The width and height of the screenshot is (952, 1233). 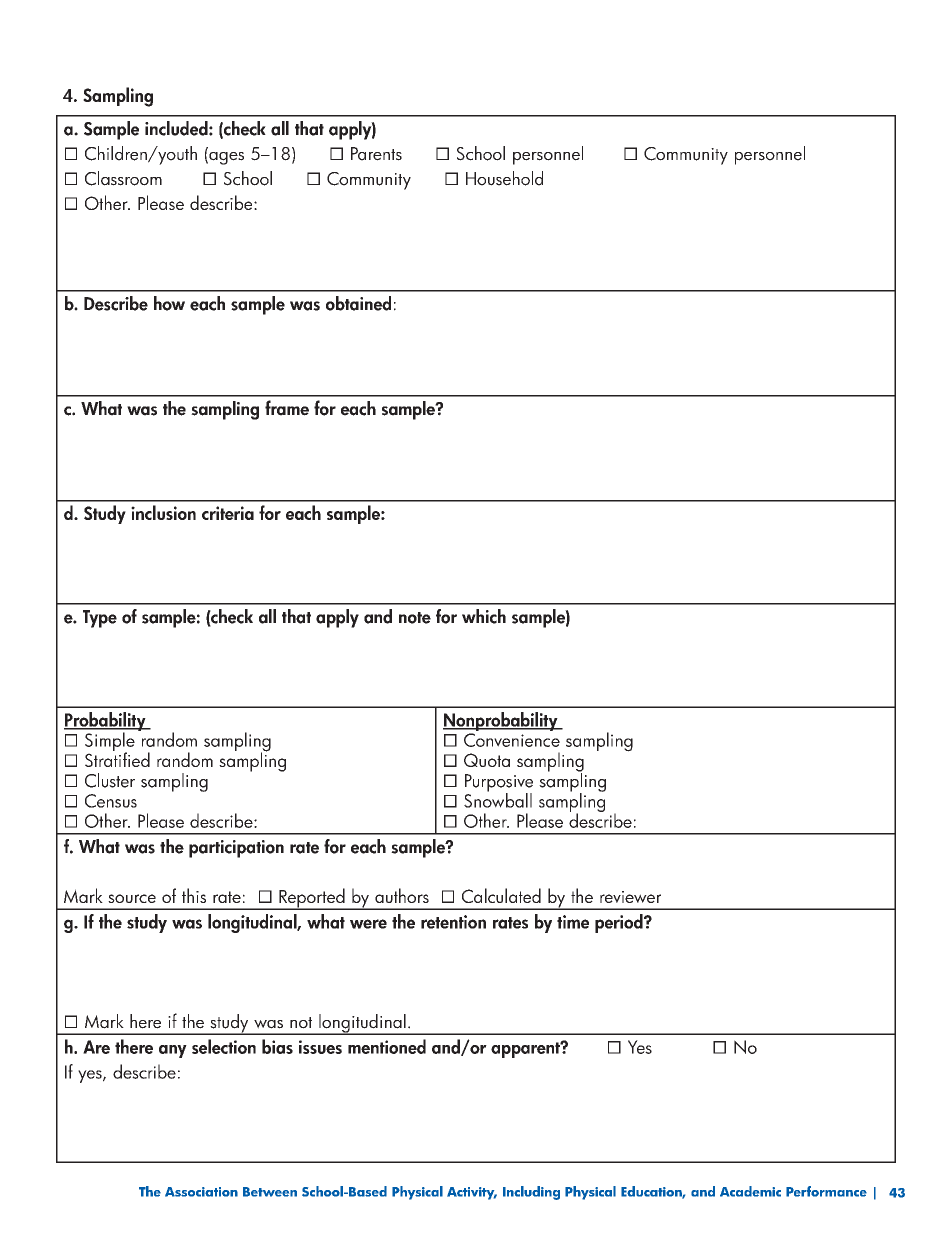 I want to click on Parents, so click(x=376, y=154).
